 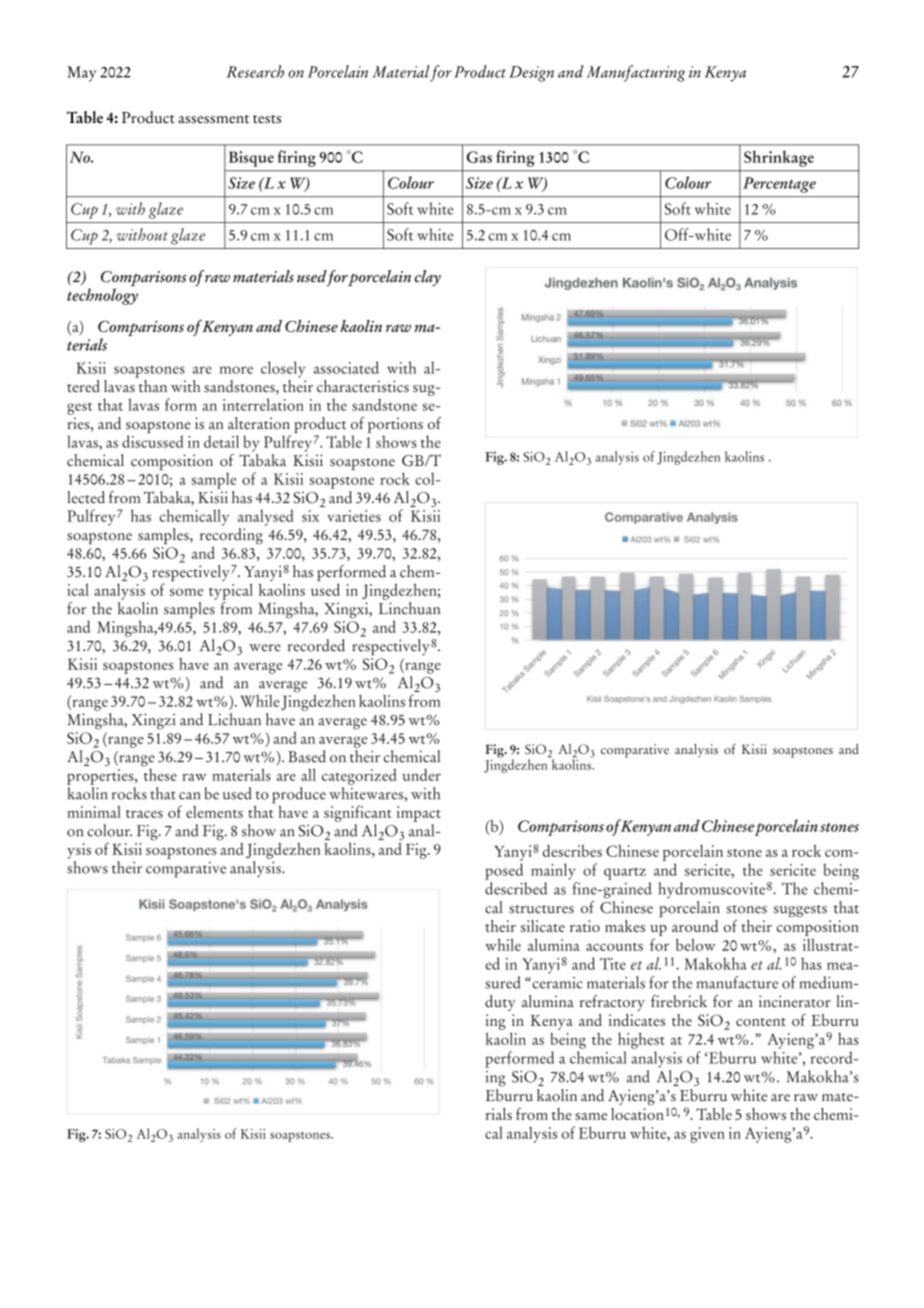 I want to click on assessment, so click(x=213, y=119).
